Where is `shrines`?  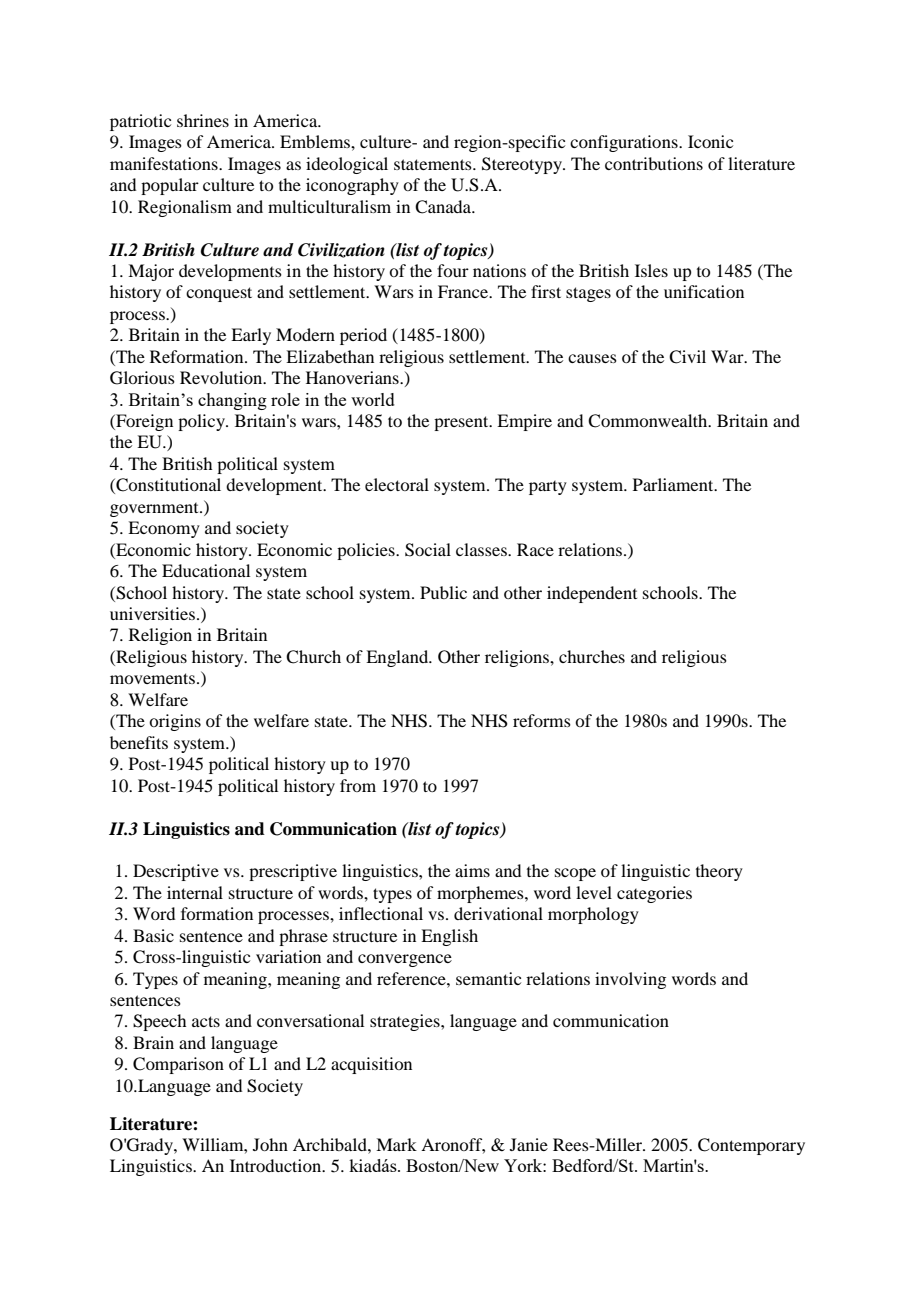
shrines is located at coordinates (203, 120).
